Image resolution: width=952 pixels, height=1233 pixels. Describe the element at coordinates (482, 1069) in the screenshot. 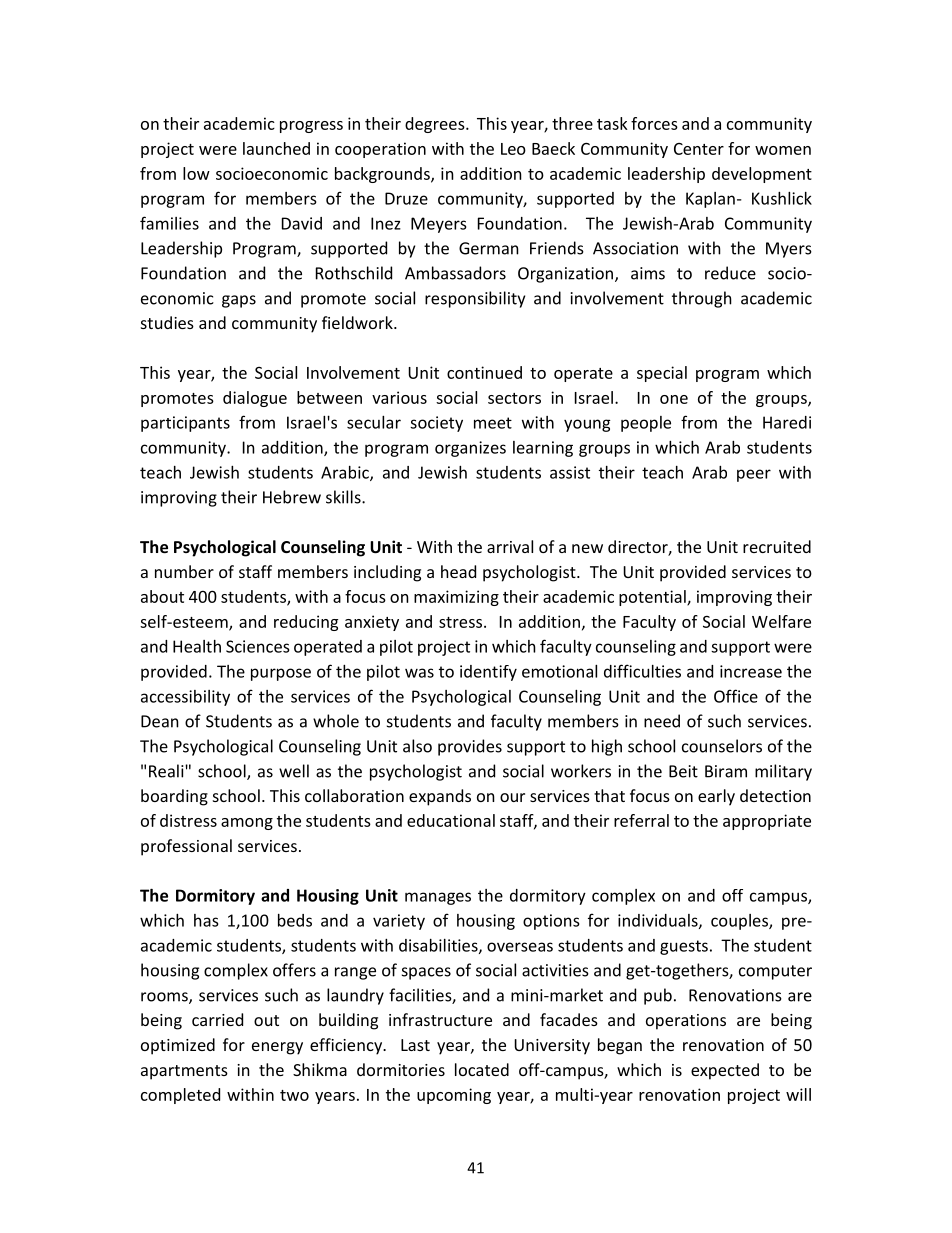

I see `located` at that location.
